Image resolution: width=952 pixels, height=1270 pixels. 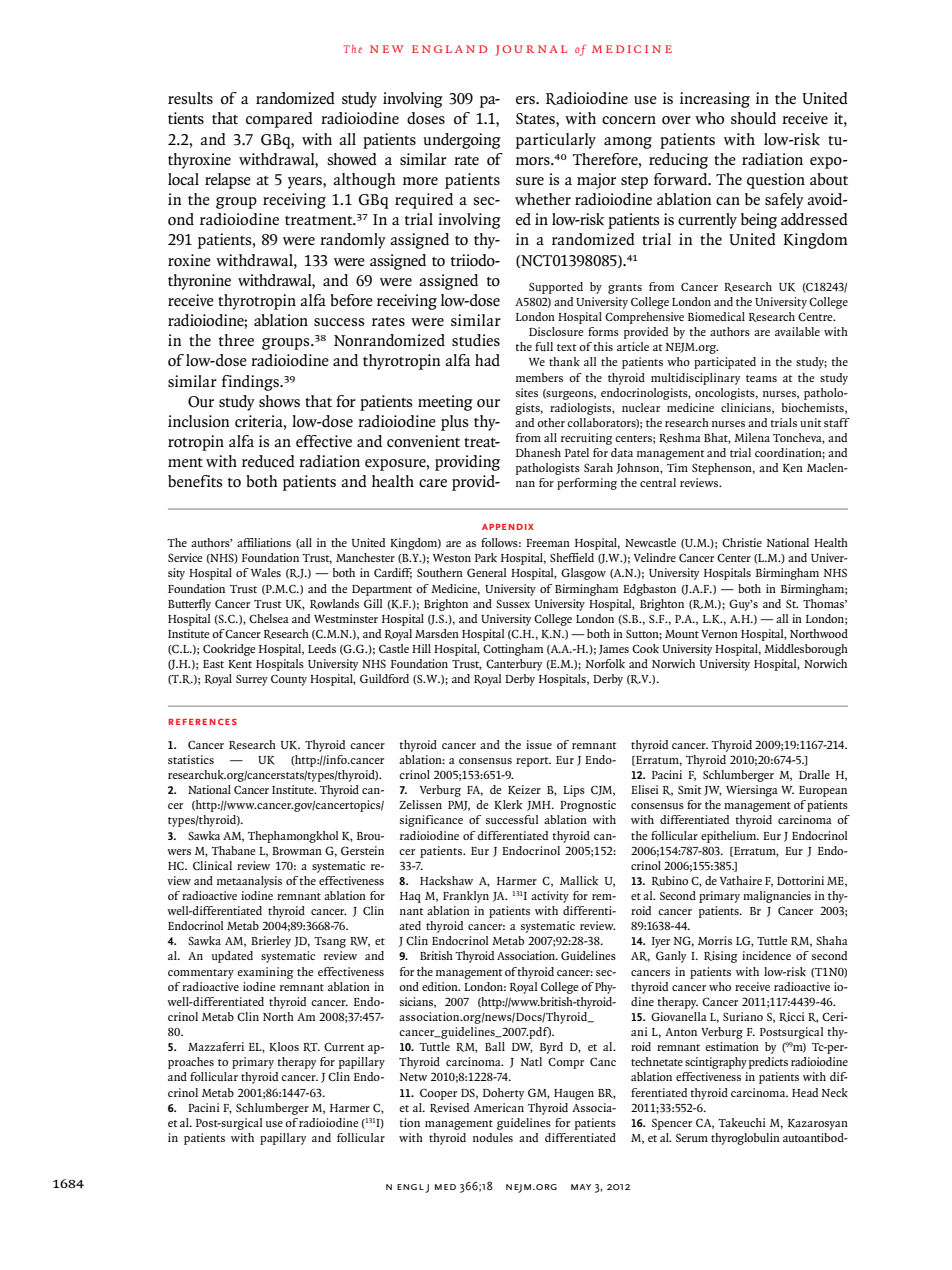 What do you see at coordinates (745, 1139) in the screenshot?
I see `thyroglobulin` at bounding box center [745, 1139].
